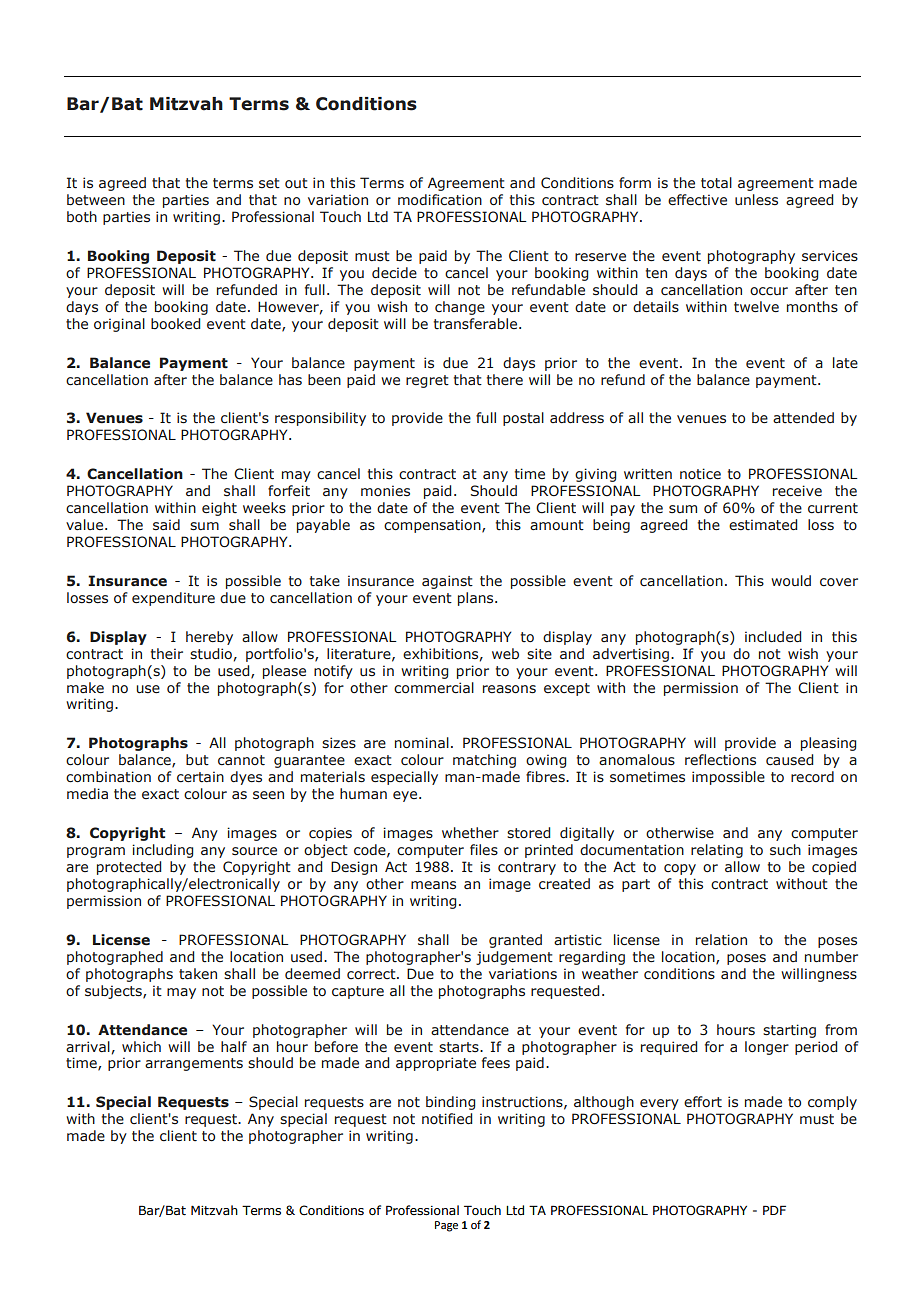 The width and height of the document is (924, 1308). I want to click on arrangements, so click(194, 1064).
